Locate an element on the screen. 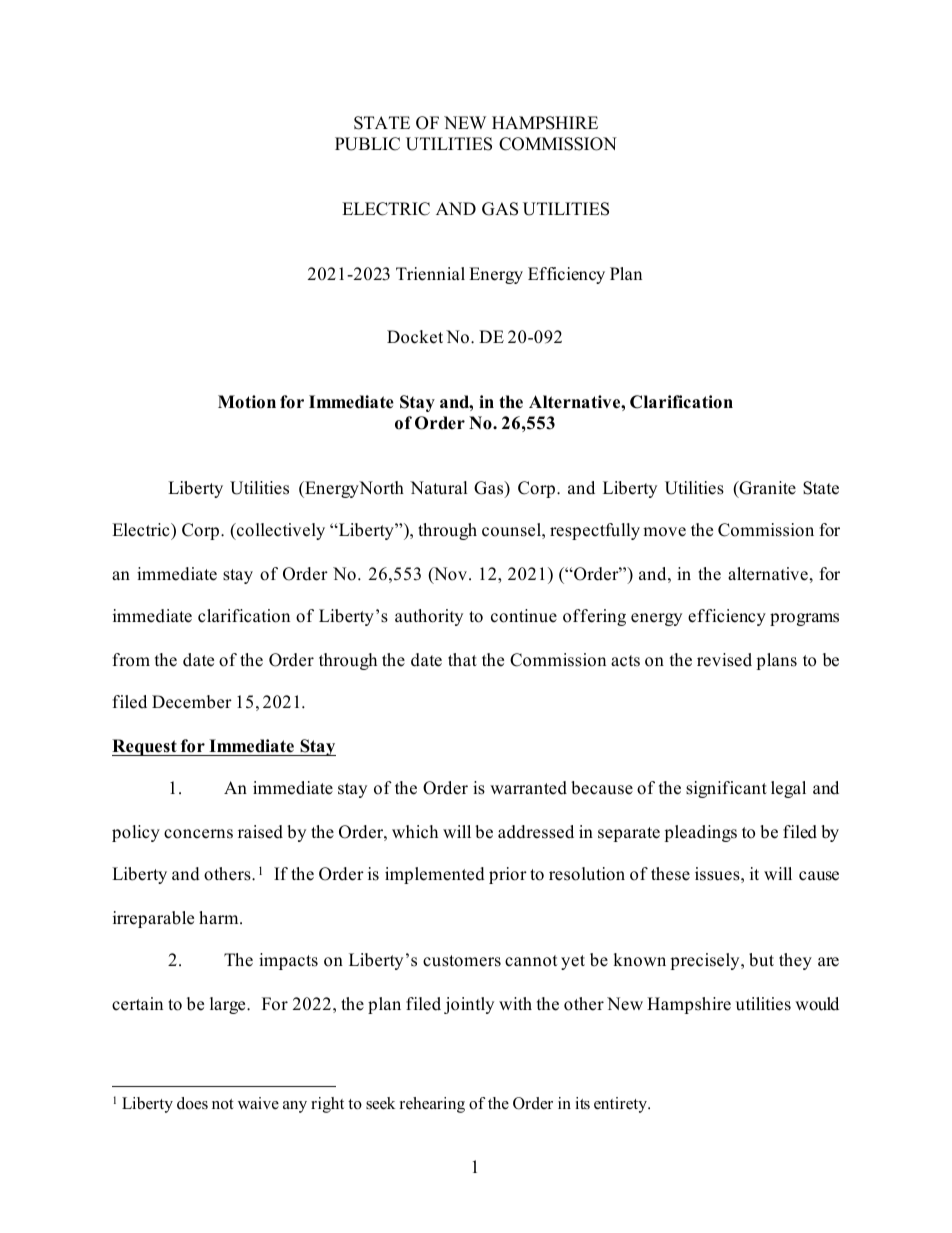  Natural is located at coordinates (439, 488).
